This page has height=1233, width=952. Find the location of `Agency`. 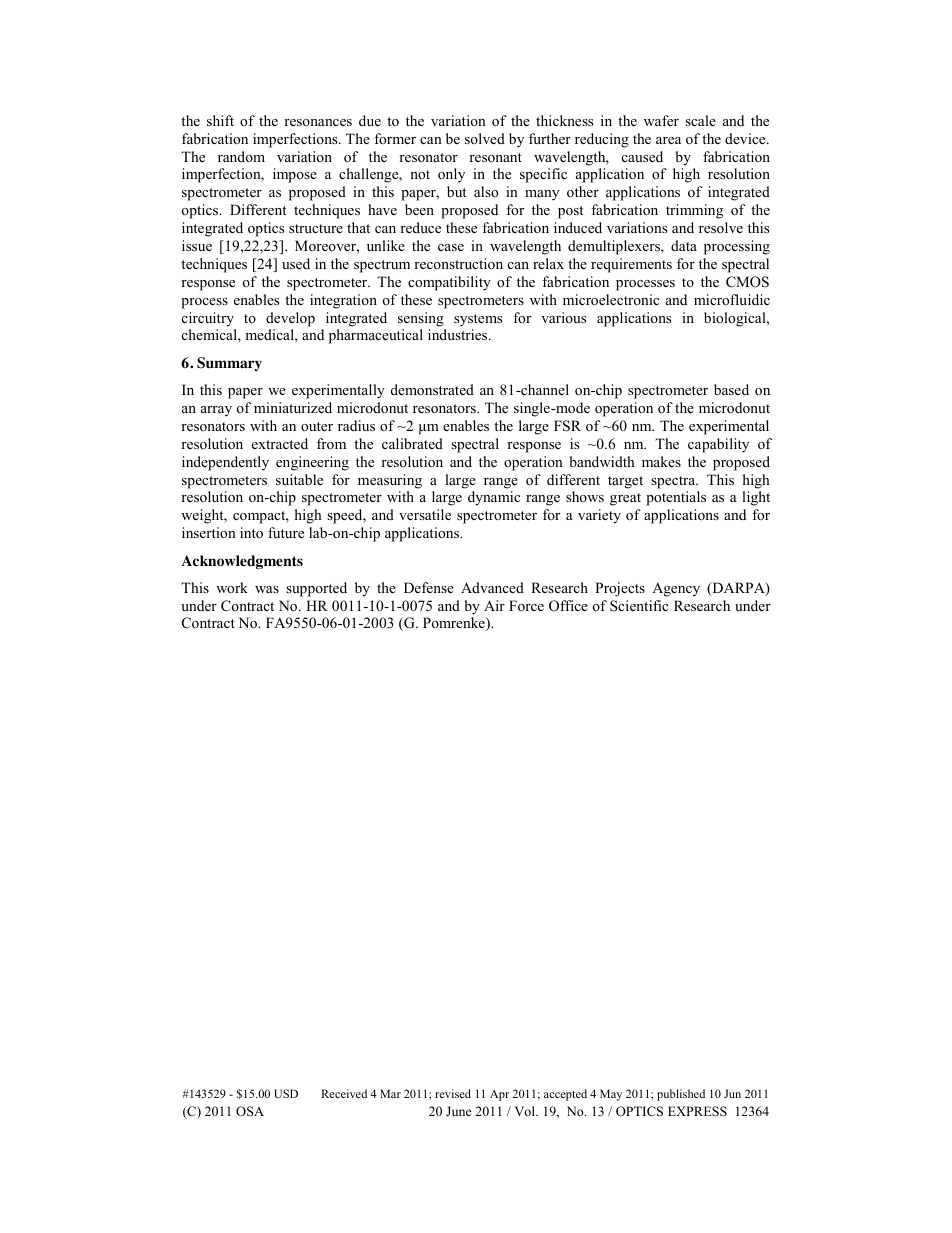

Agency is located at coordinates (676, 589).
